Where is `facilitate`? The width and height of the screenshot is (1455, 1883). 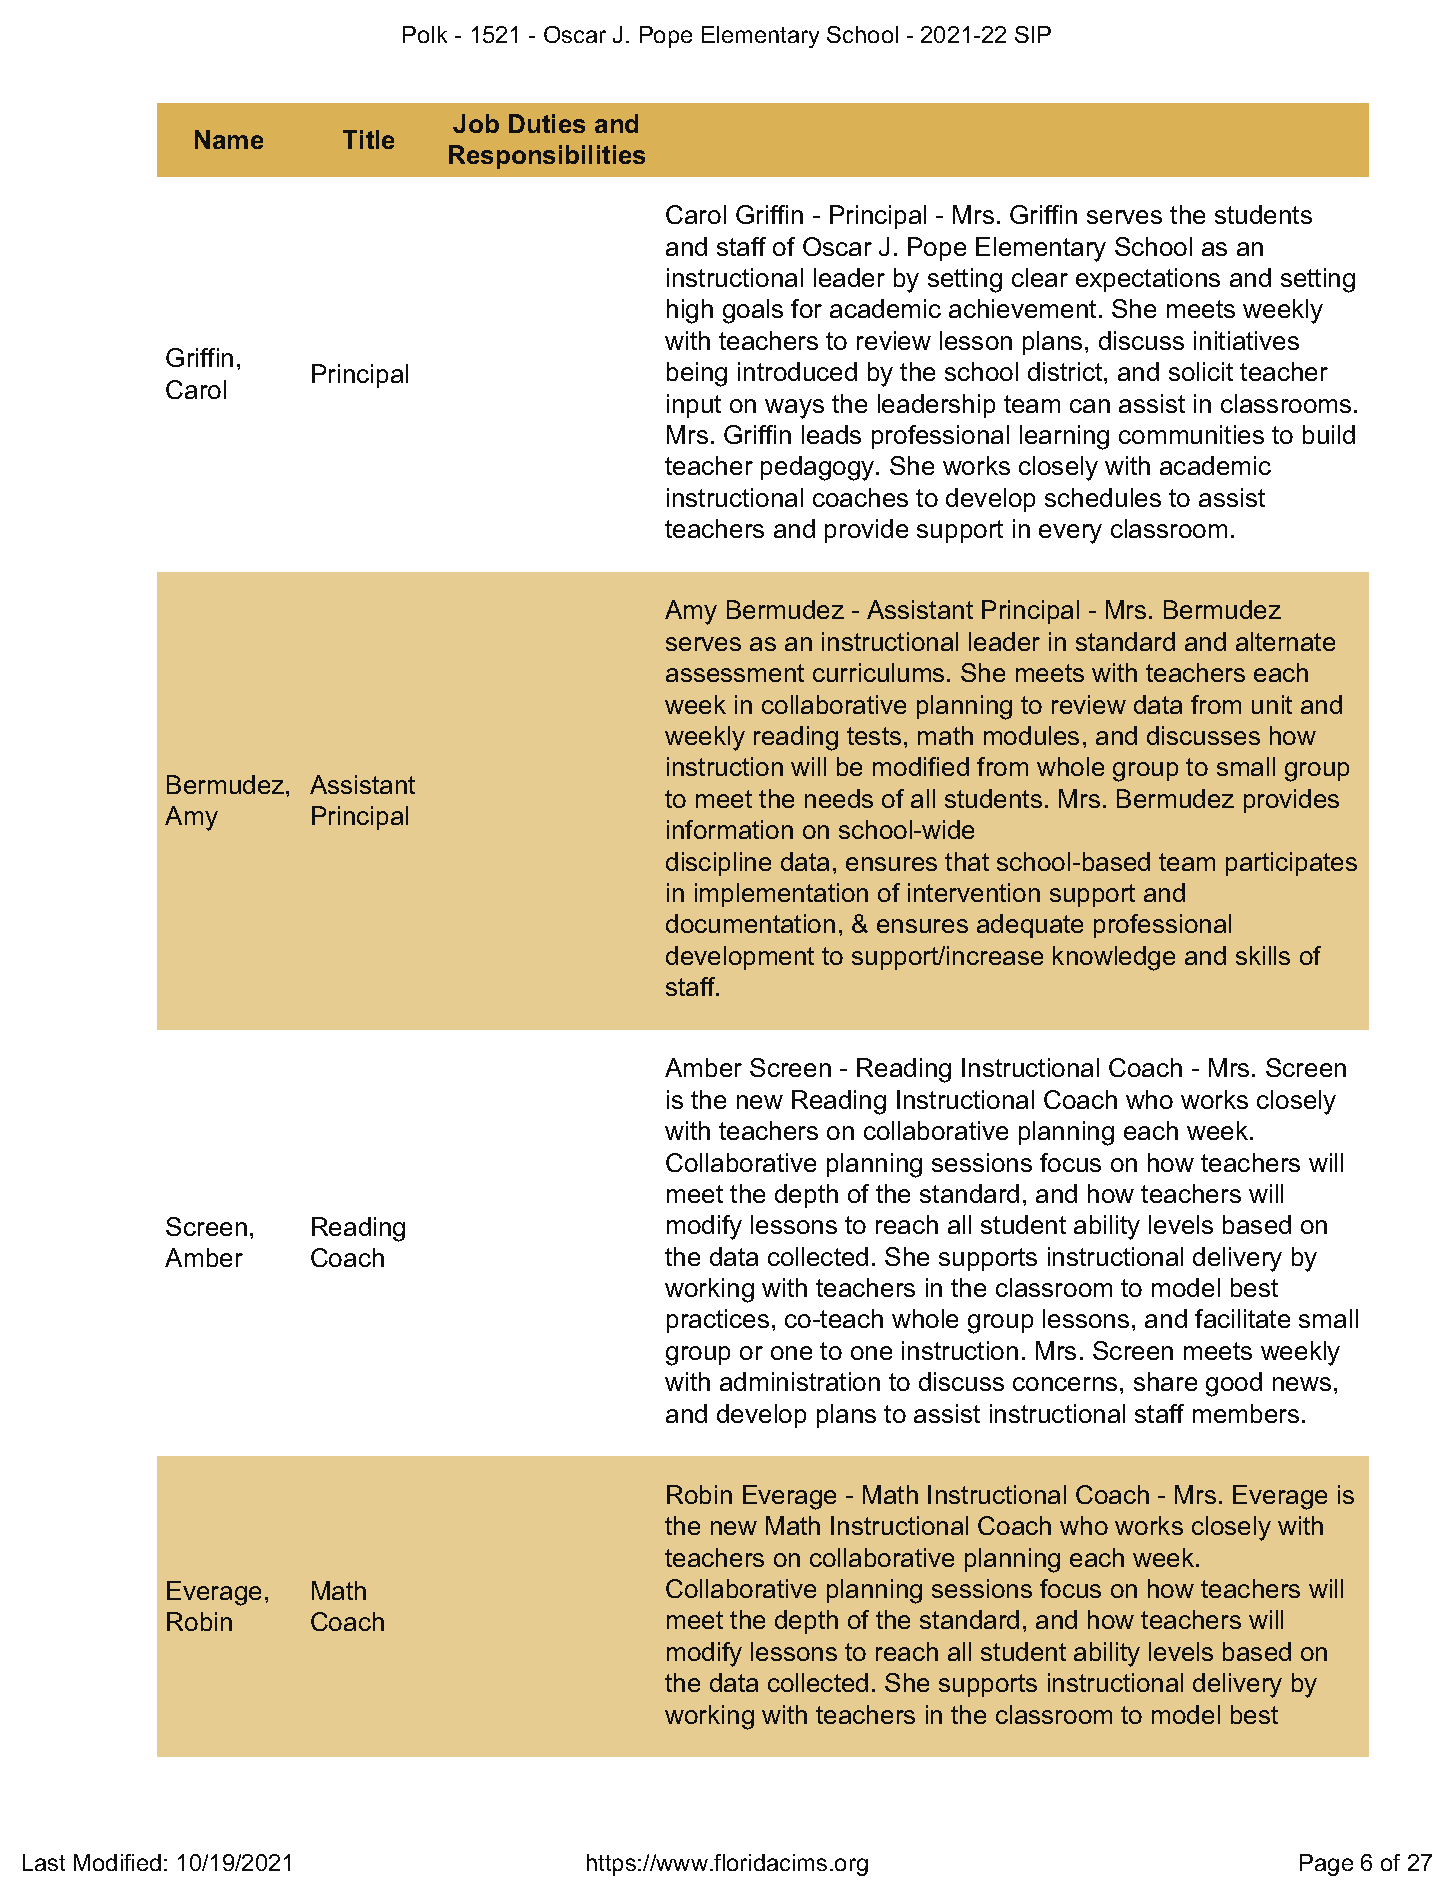 facilitate is located at coordinates (1242, 1318).
